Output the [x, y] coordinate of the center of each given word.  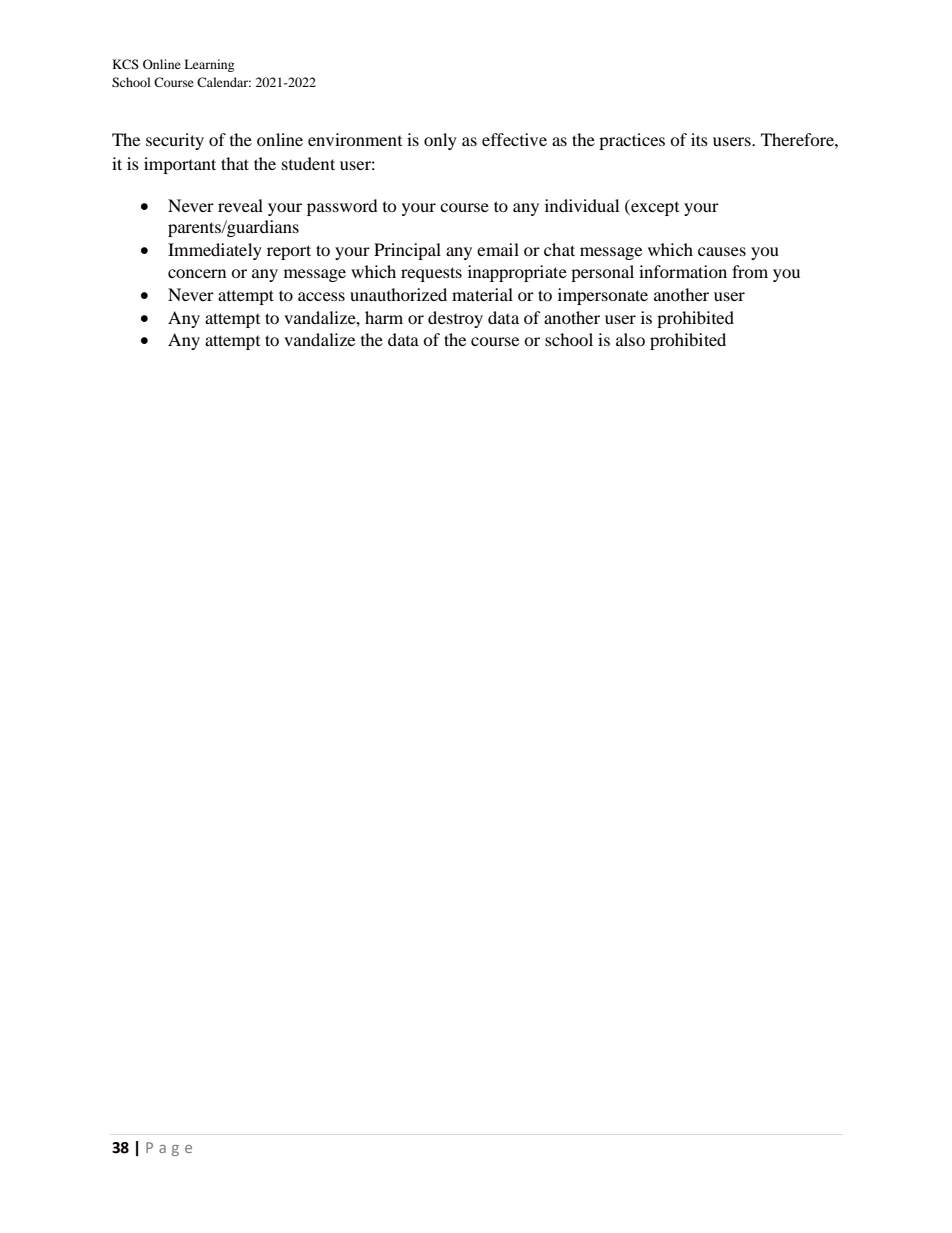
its [699, 139]
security [175, 141]
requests [431, 274]
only [440, 141]
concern [197, 273]
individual [582, 205]
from [750, 271]
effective [514, 139]
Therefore [798, 139]
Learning [209, 65]
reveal [240, 205]
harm [384, 317]
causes [722, 251]
